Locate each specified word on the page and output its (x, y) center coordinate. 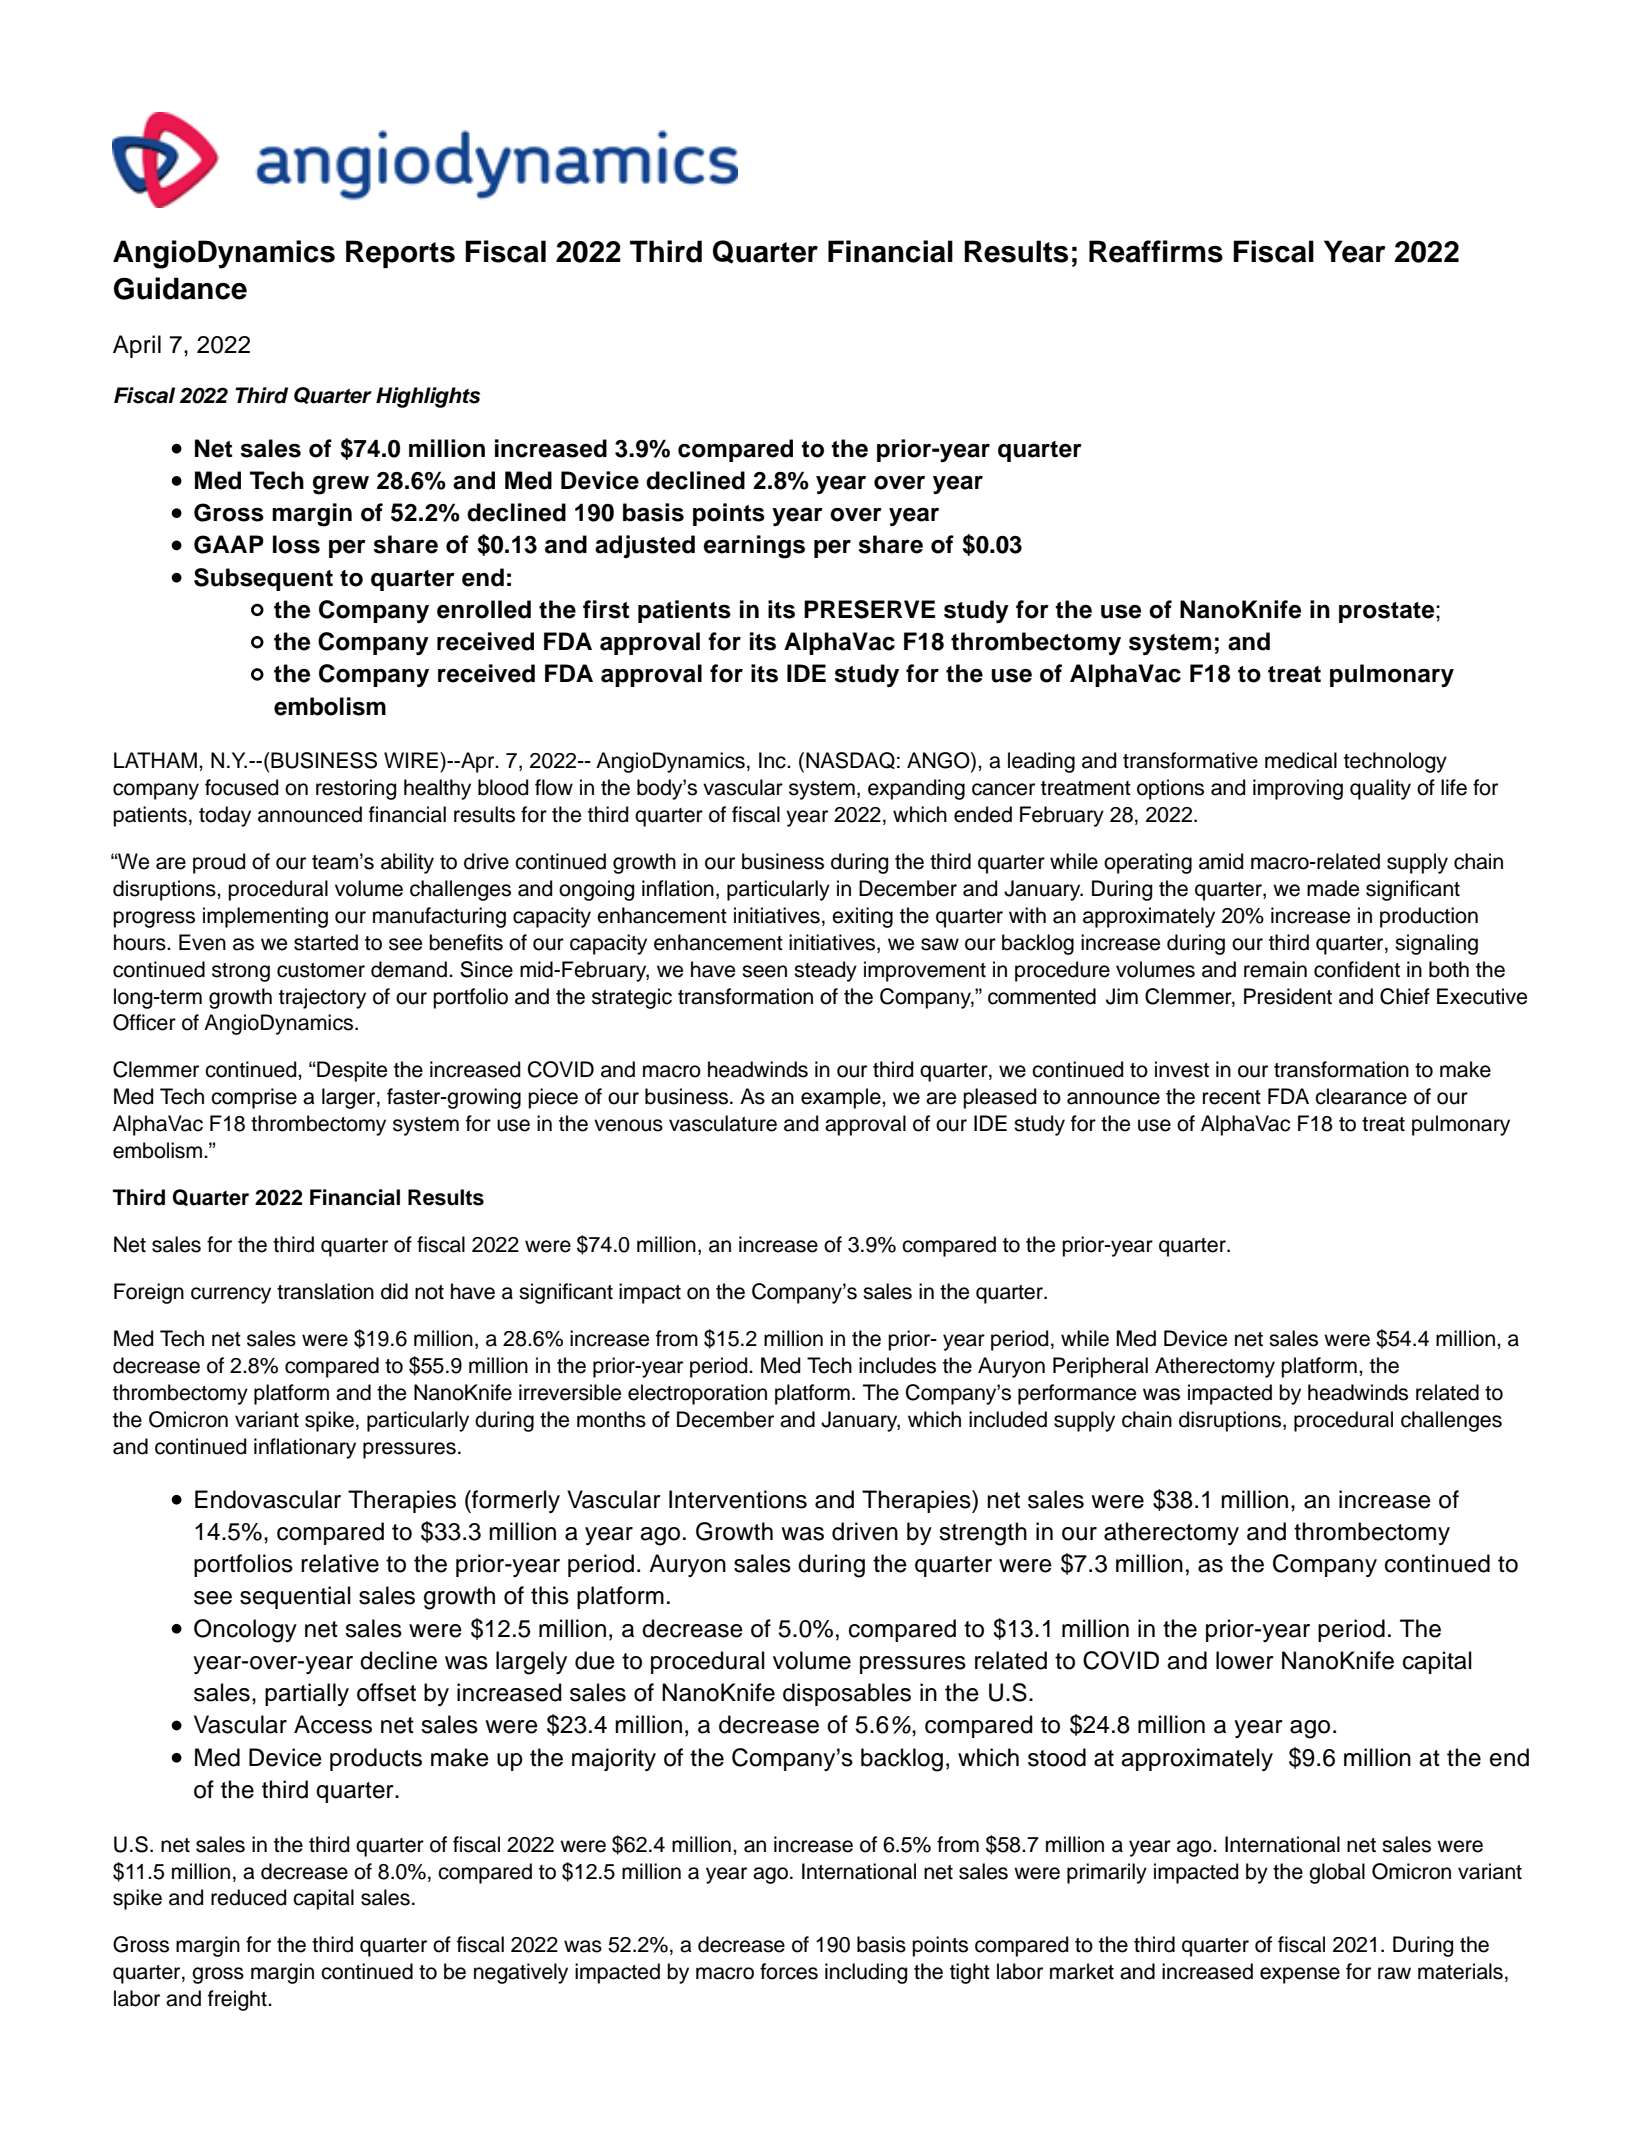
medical (1301, 760)
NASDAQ (850, 760)
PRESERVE (869, 609)
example (842, 1098)
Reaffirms (1156, 251)
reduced (248, 1897)
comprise (254, 1098)
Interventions (738, 1499)
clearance (1361, 1096)
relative (340, 1563)
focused (241, 787)
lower (1245, 1660)
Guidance (180, 288)
